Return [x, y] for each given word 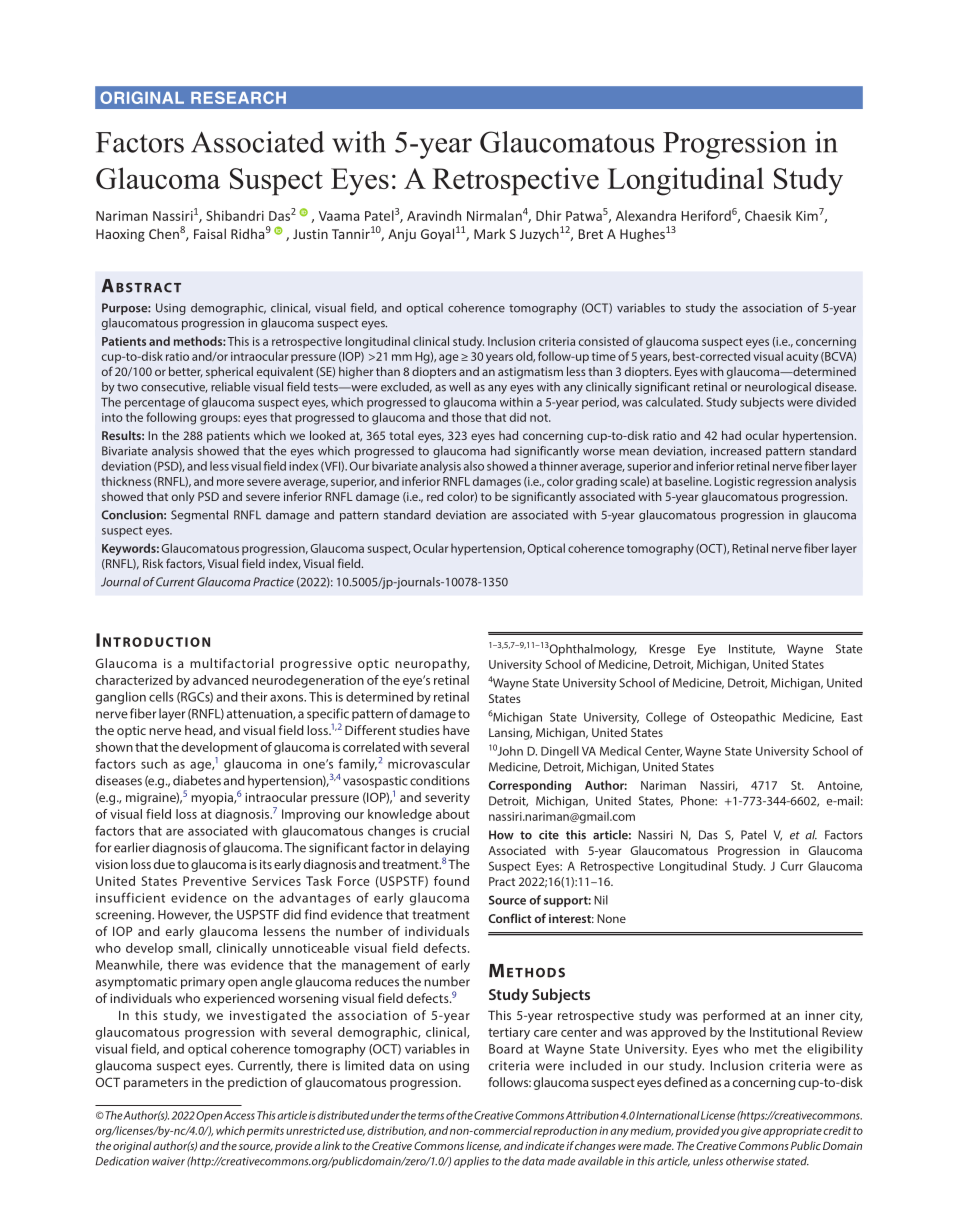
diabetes [197, 780]
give [751, 1132]
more [230, 482]
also [474, 466]
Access [239, 1115]
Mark [489, 233]
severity [447, 799]
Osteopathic [743, 718]
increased [736, 451]
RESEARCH [238, 97]
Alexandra [646, 215]
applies [471, 1162]
